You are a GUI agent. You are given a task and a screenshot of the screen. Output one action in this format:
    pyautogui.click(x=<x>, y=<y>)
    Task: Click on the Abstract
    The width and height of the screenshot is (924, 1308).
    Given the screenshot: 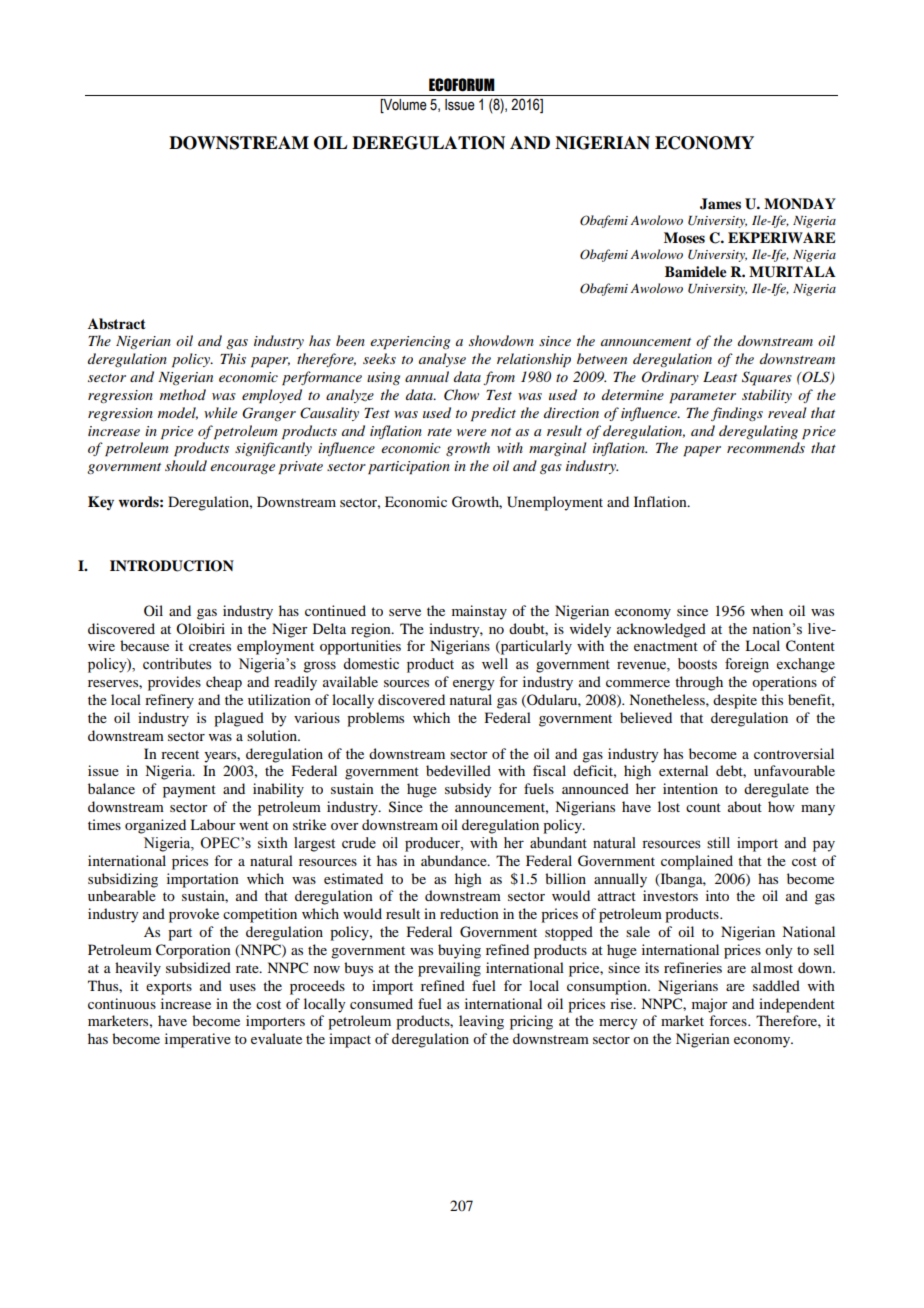 What is the action you would take?
    pyautogui.click(x=117, y=324)
